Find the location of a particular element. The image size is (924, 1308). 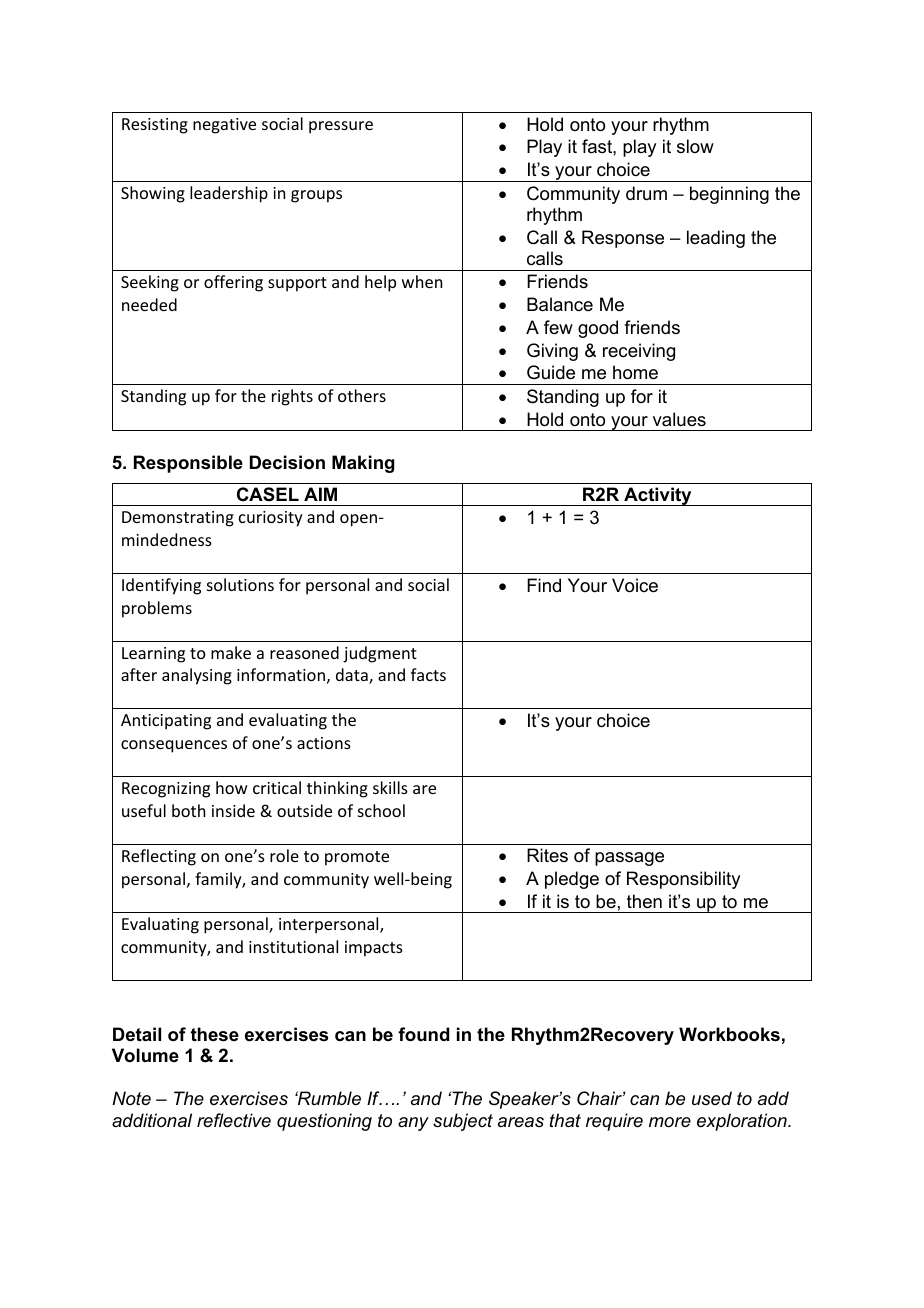

negative is located at coordinates (224, 126).
